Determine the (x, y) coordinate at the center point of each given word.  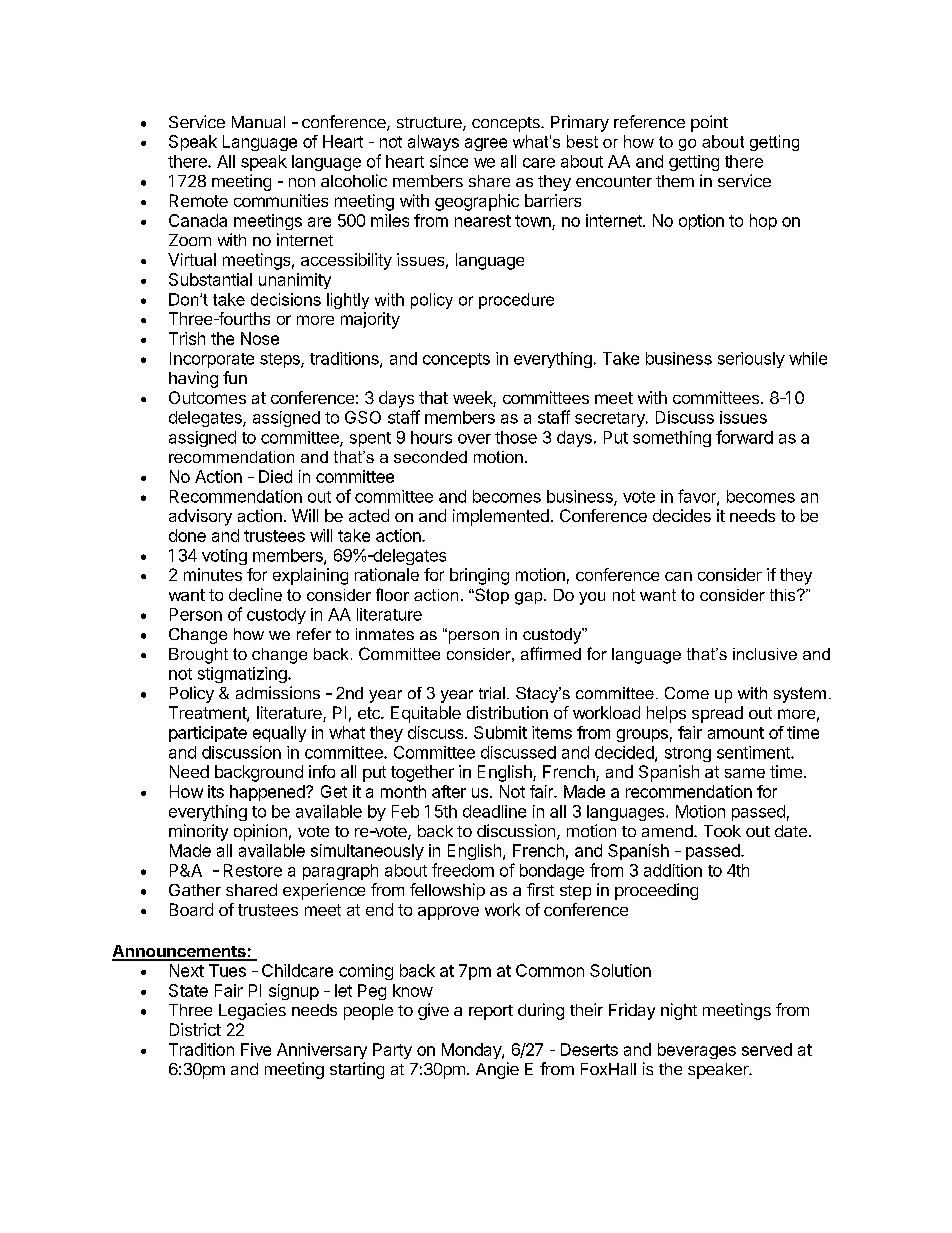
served (767, 1049)
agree (486, 144)
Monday (472, 1051)
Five (256, 1049)
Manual (258, 122)
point (709, 123)
